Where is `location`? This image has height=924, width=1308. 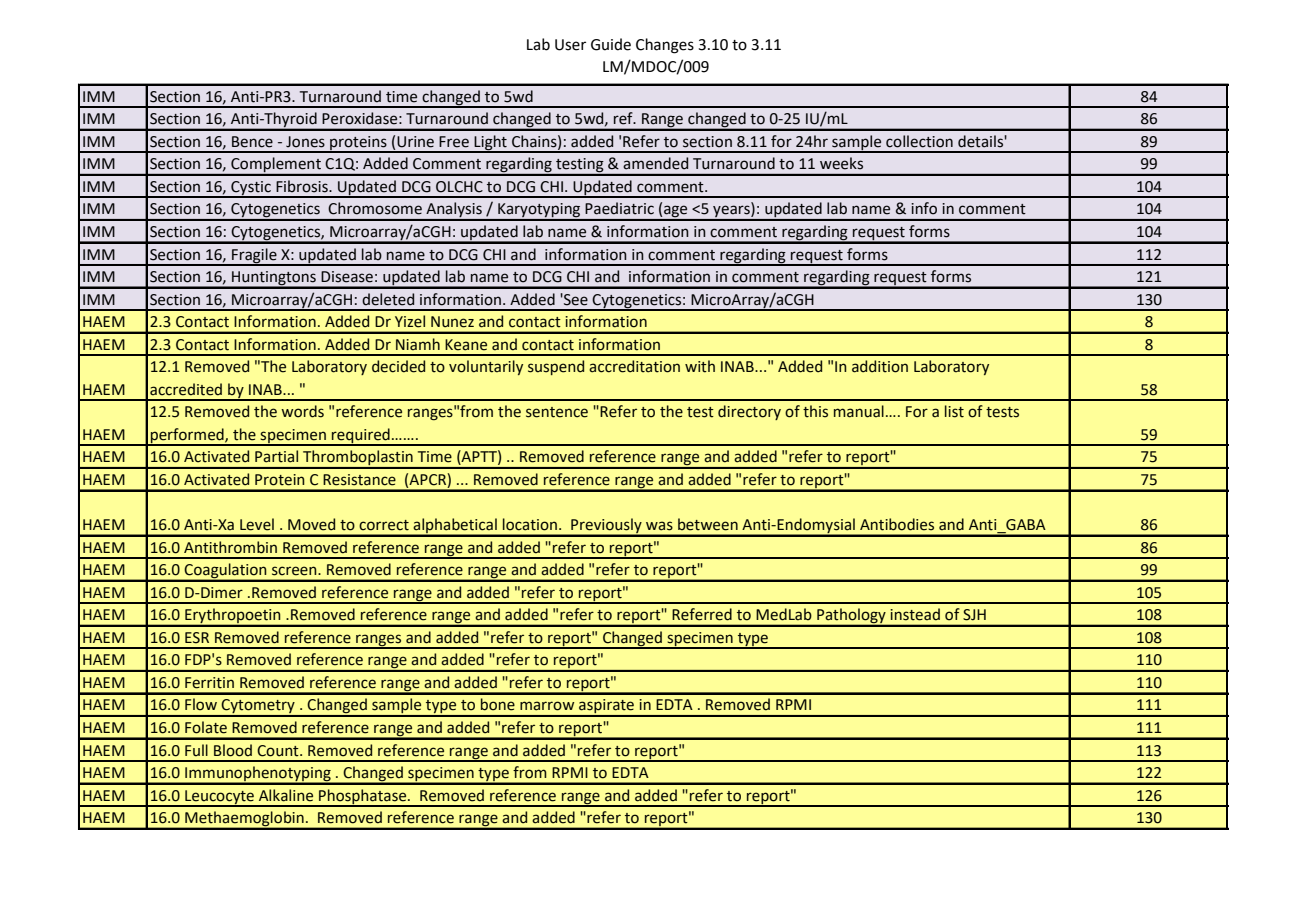
location is located at coordinates (530, 524).
